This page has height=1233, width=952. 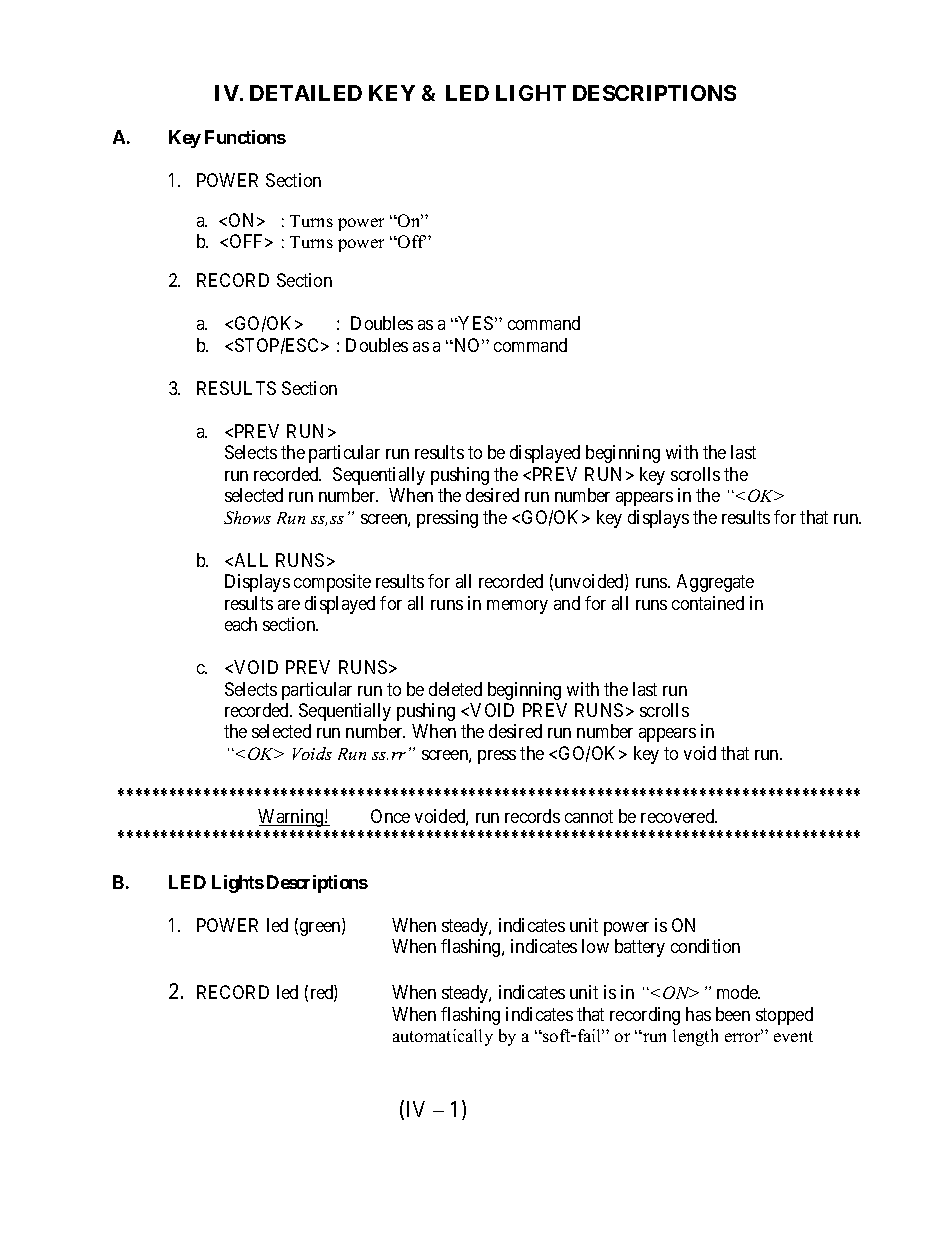 What do you see at coordinates (589, 816) in the page?
I see `cannot` at bounding box center [589, 816].
